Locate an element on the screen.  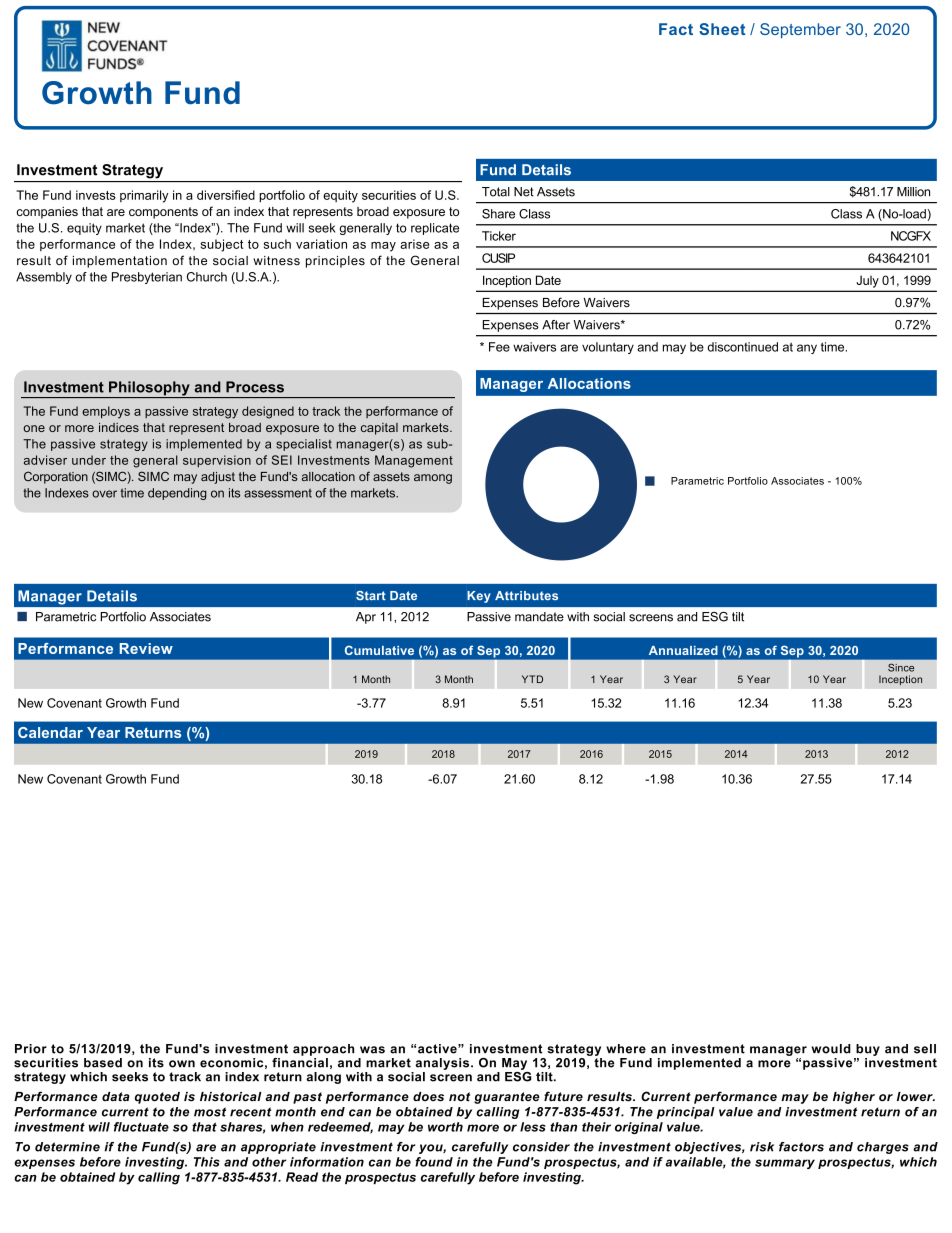
primarily is located at coordinates (144, 196).
